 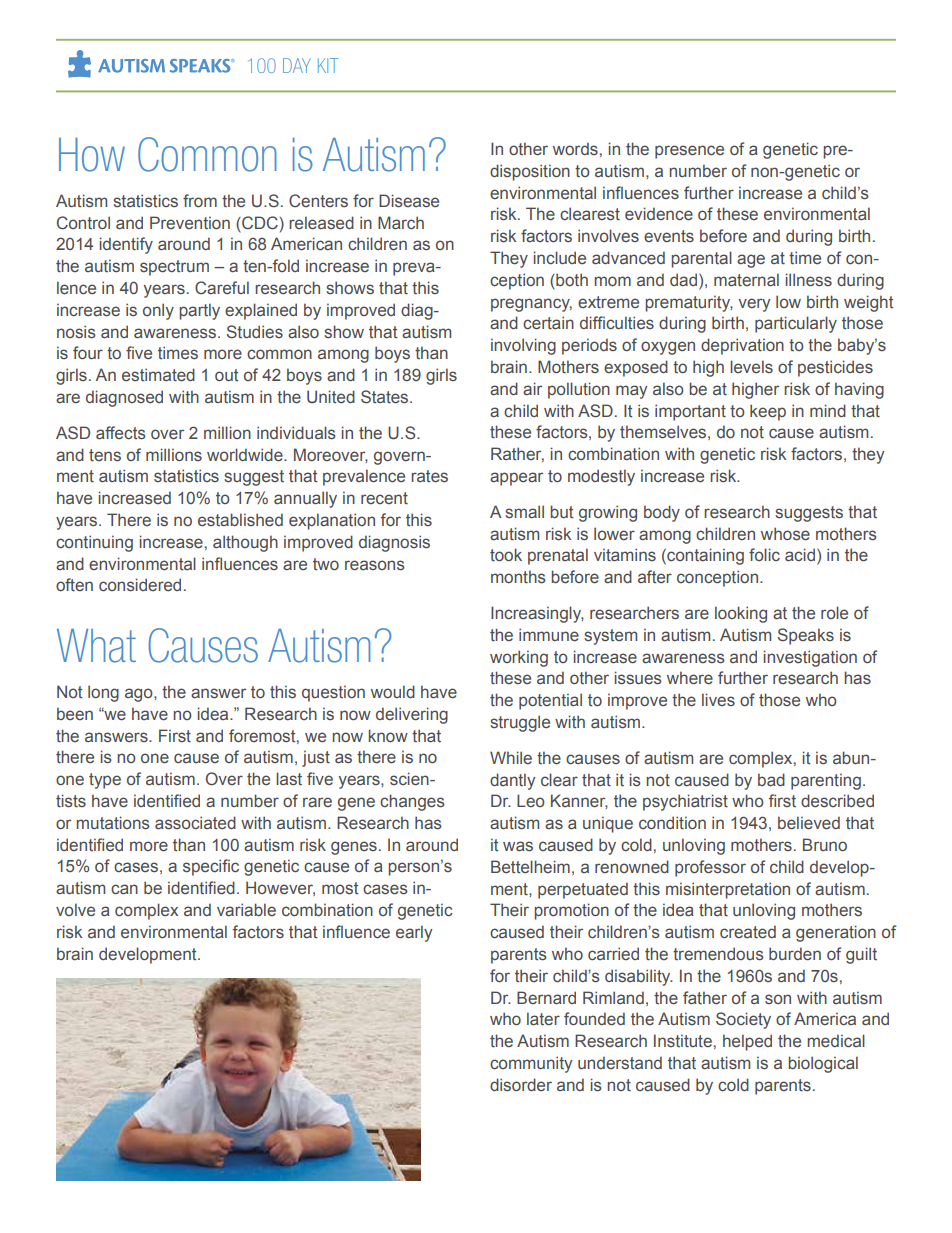 I want to click on considered, so click(x=140, y=585).
